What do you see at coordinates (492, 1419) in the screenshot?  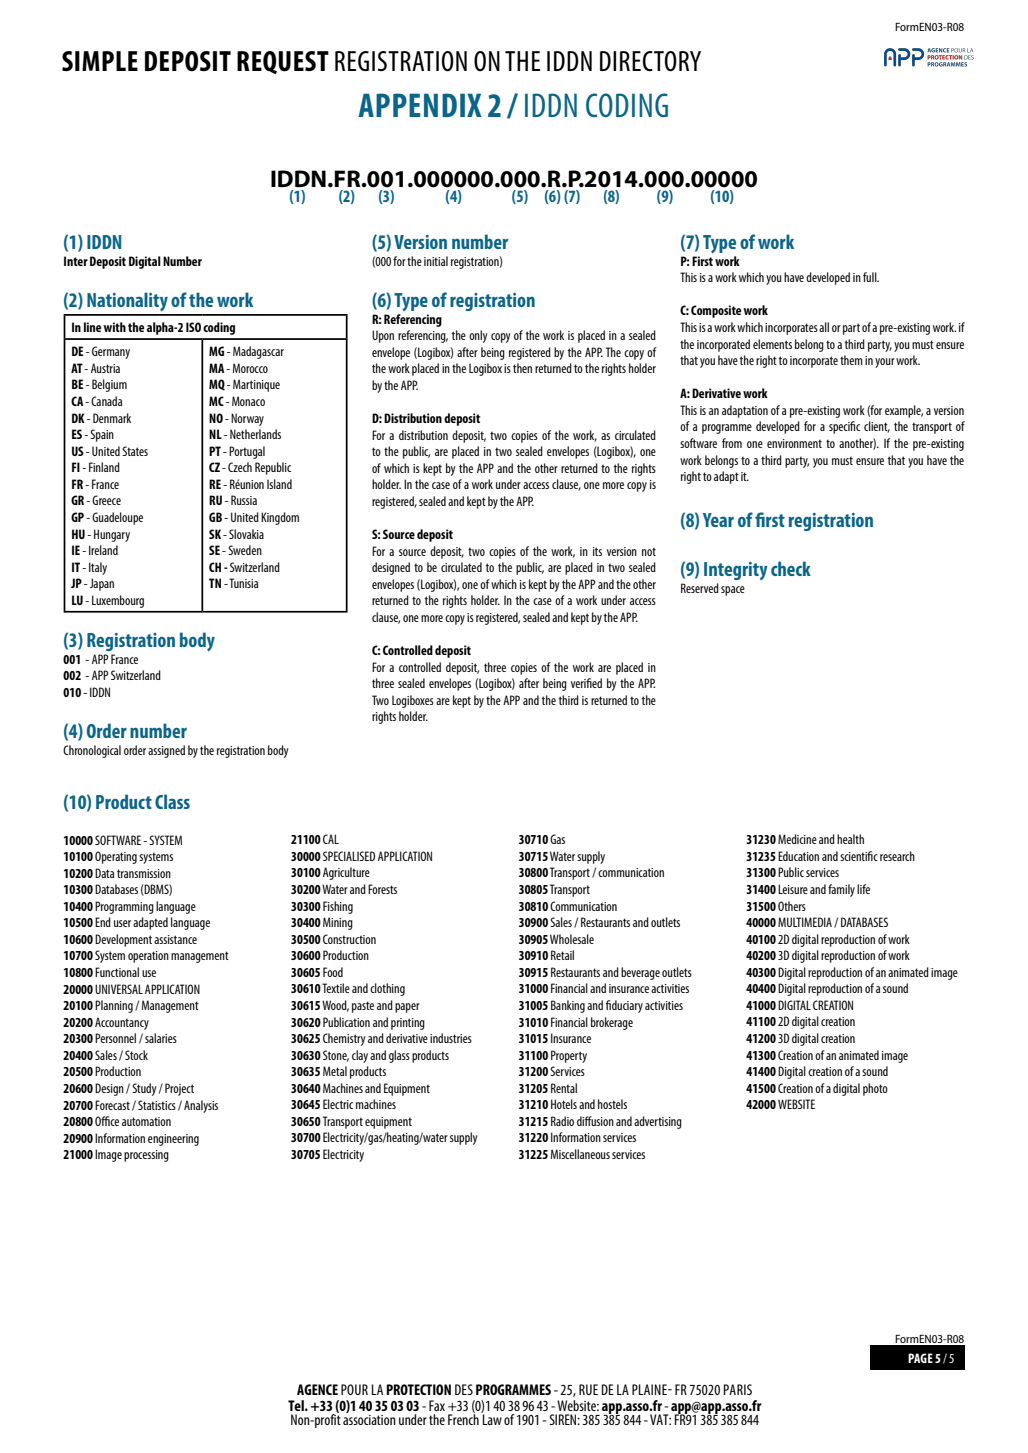 I see `Law` at bounding box center [492, 1419].
